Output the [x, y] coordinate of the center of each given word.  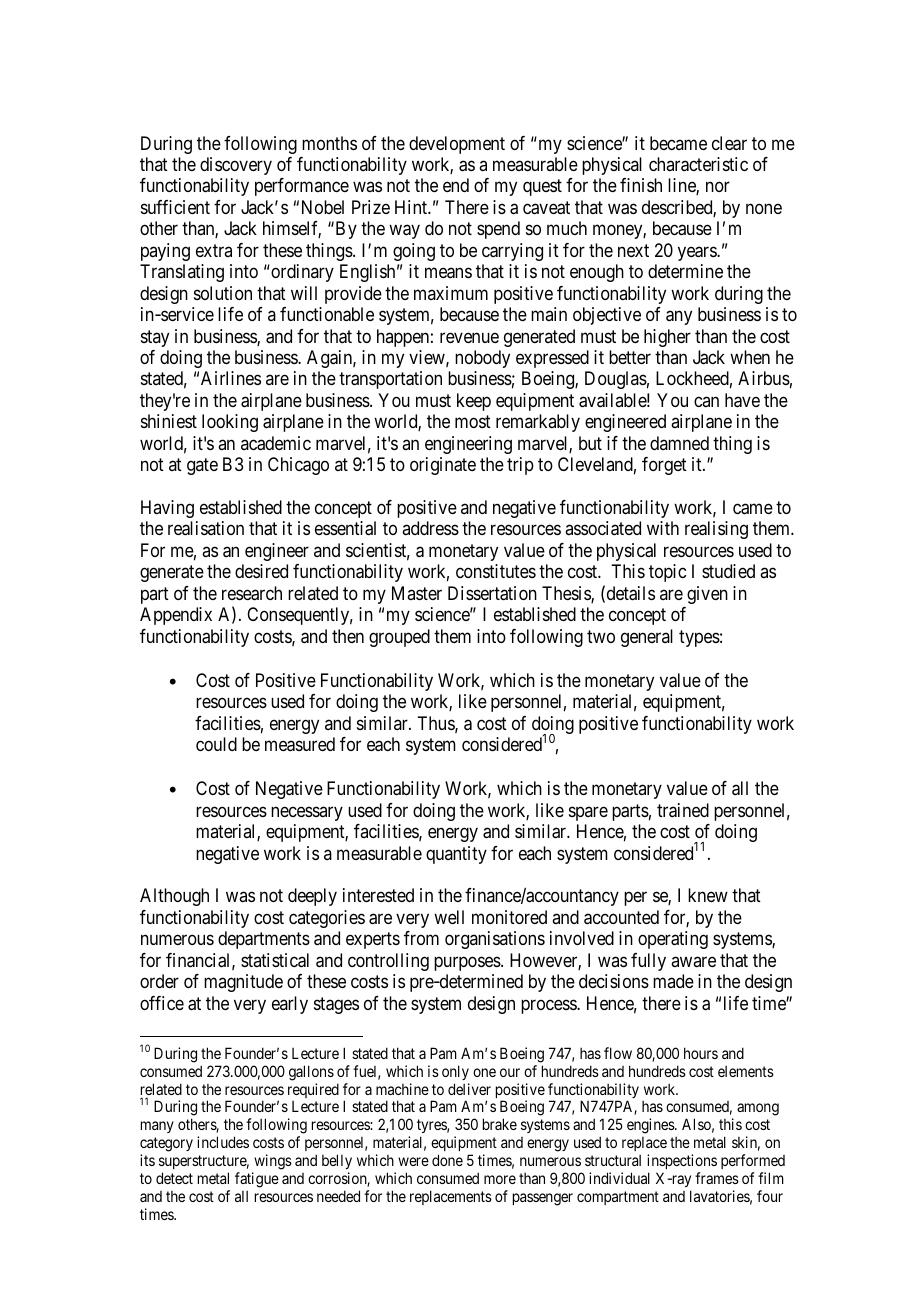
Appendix [176, 616]
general [647, 638]
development [457, 145]
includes [223, 1142]
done [447, 1160]
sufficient [175, 207]
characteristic [698, 164]
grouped [399, 638]
